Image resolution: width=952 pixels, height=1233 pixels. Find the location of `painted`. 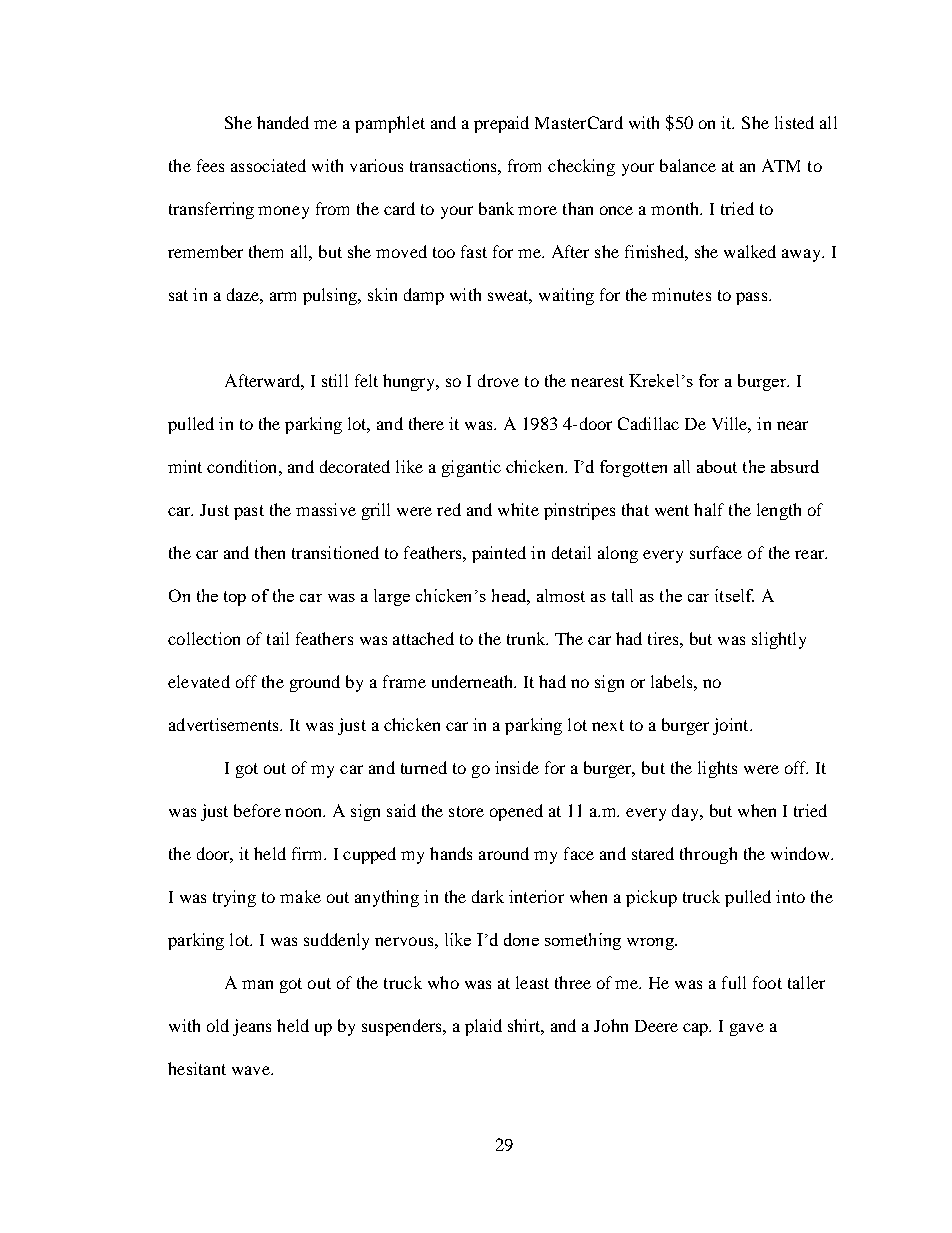

painted is located at coordinates (499, 554).
